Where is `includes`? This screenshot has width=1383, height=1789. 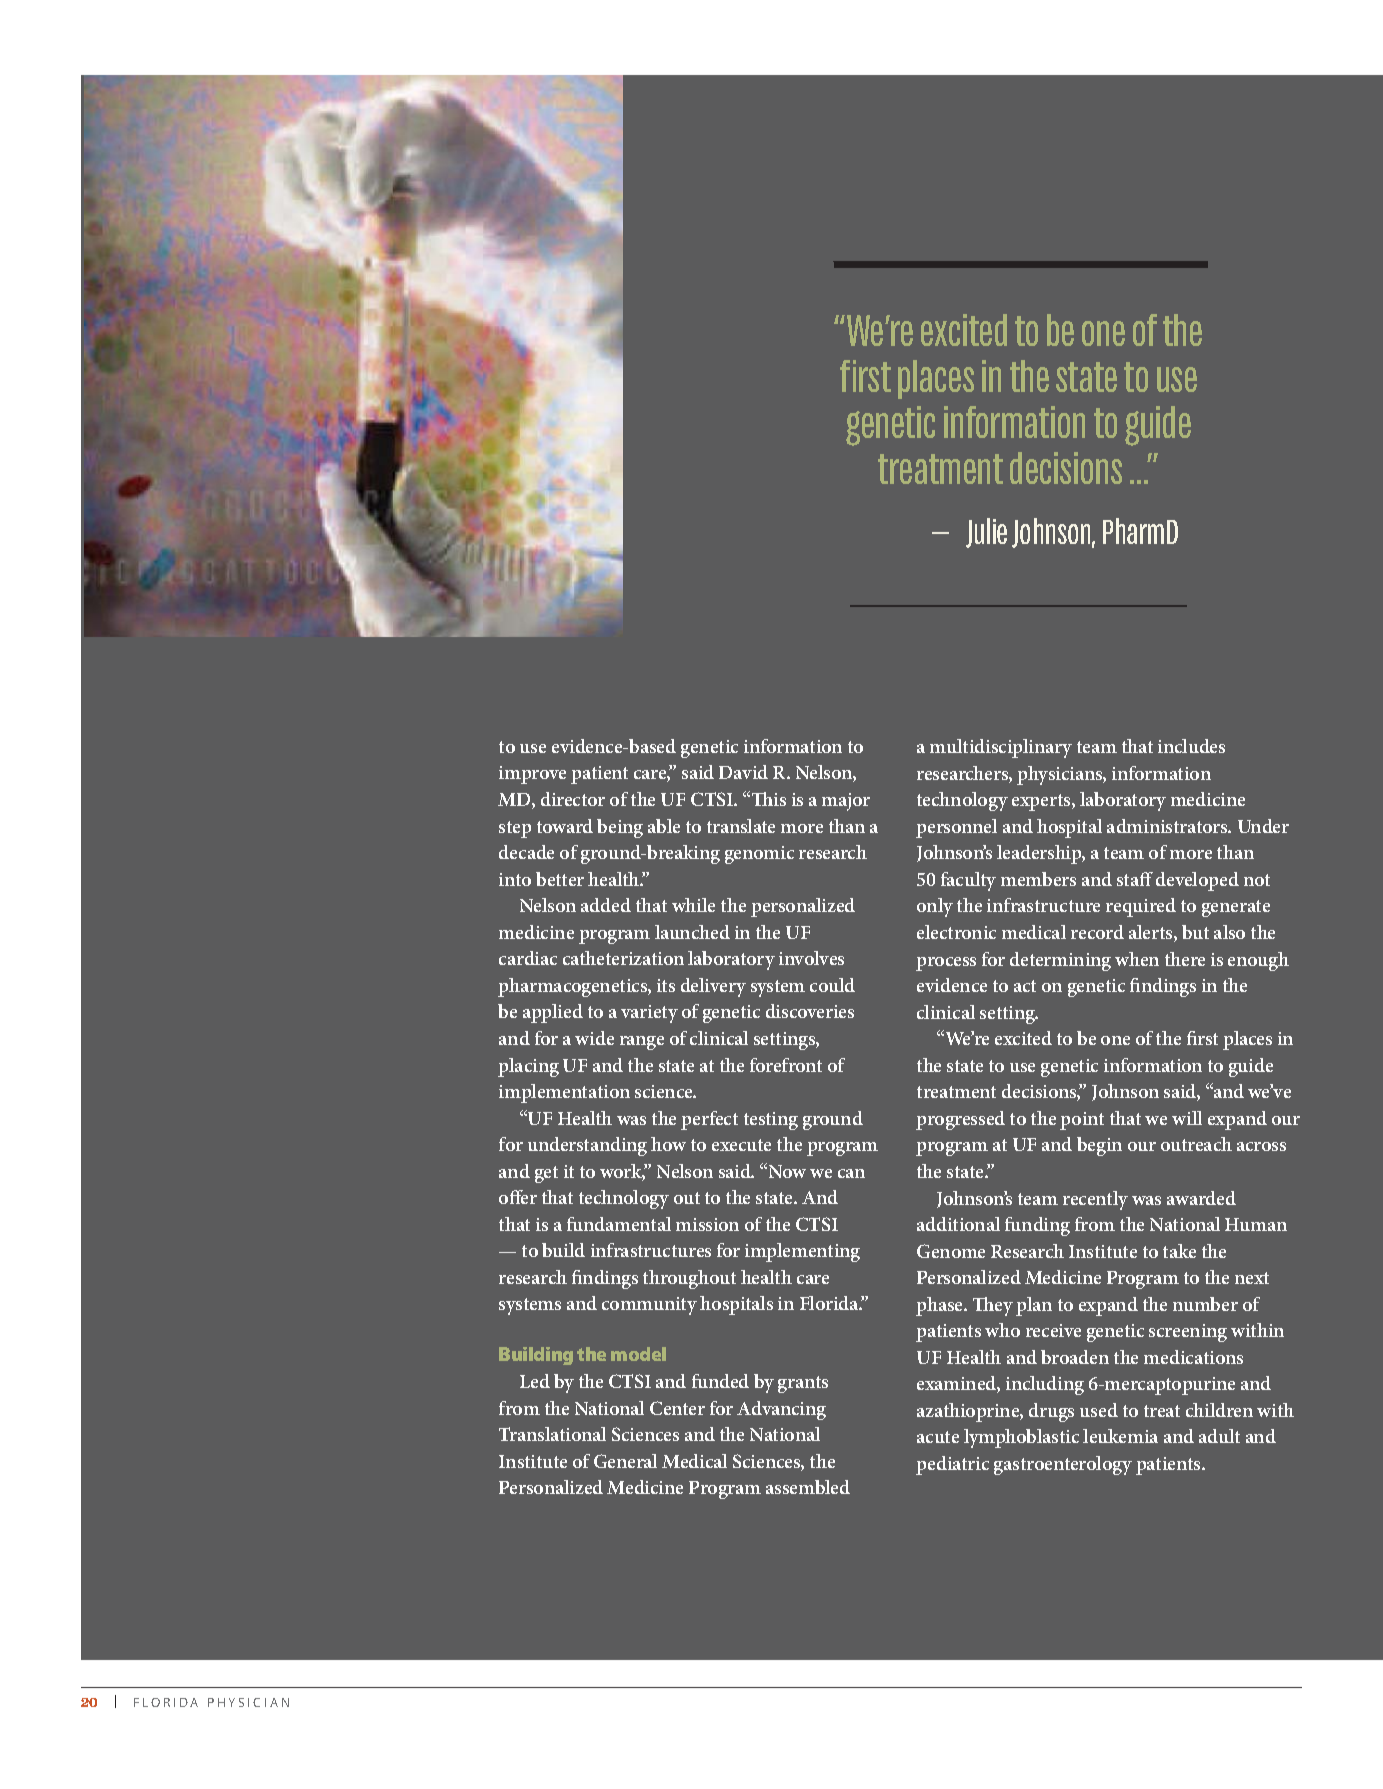 includes is located at coordinates (1191, 746).
